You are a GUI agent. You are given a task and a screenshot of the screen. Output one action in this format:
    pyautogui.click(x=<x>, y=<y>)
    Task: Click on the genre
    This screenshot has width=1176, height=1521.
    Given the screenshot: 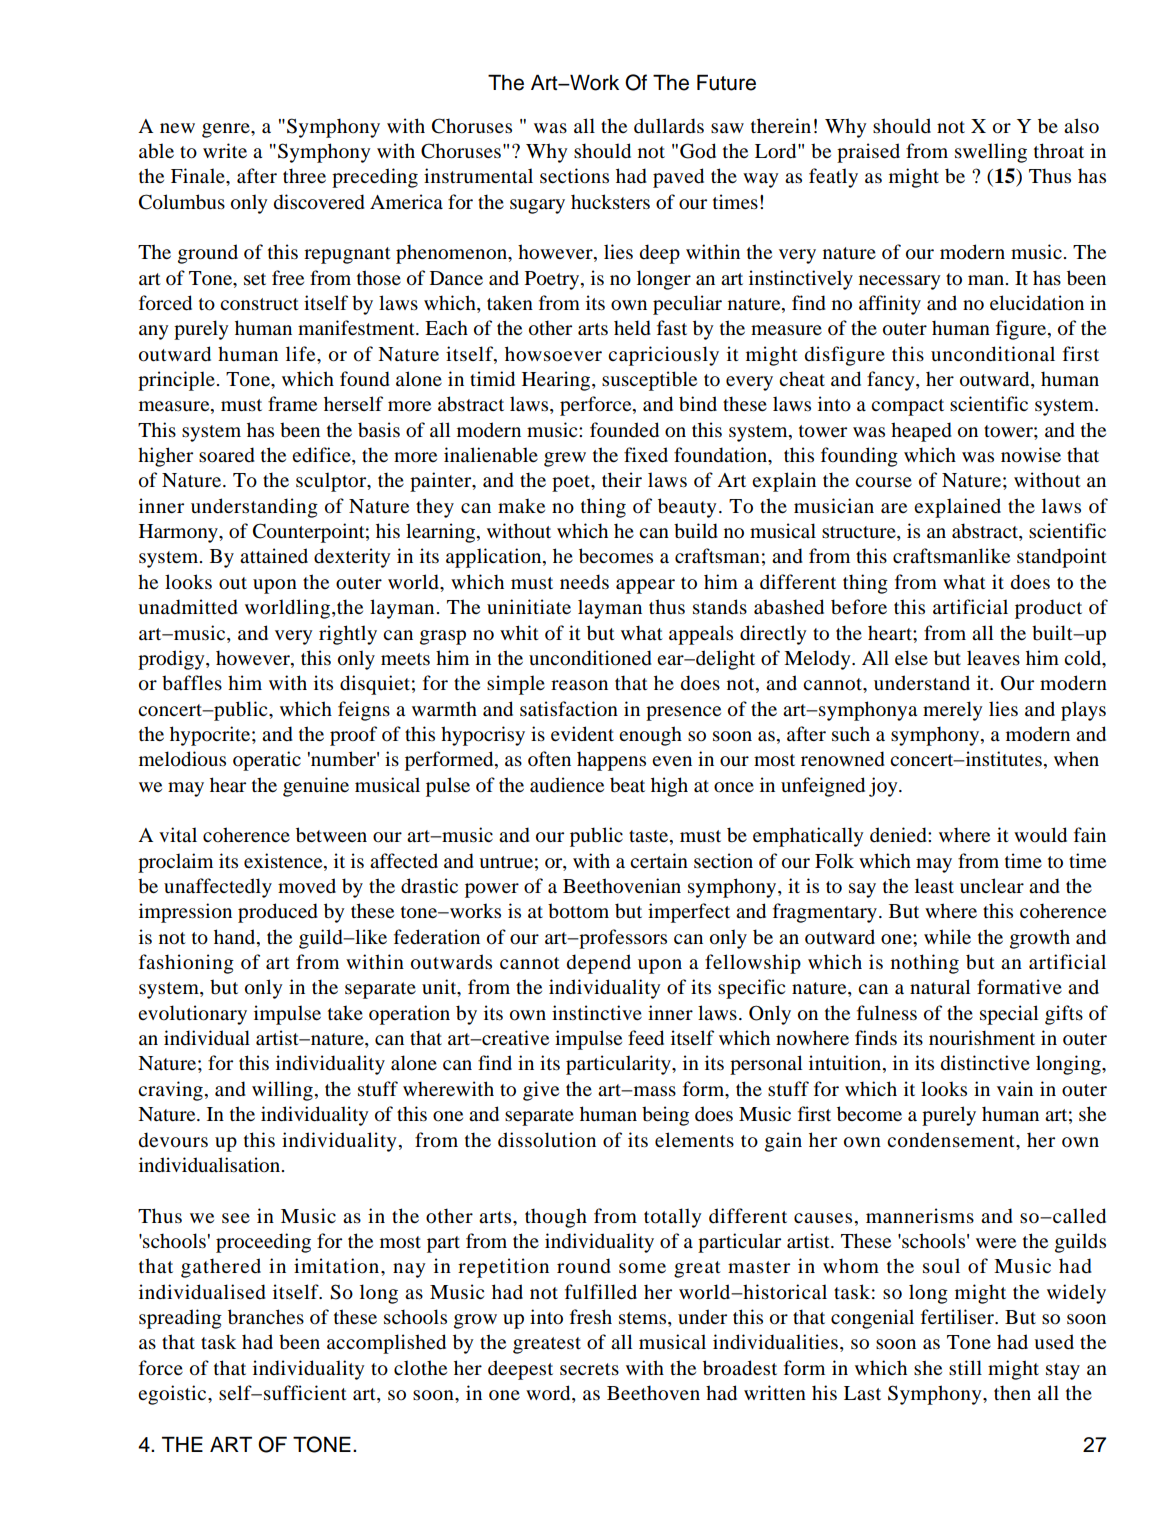 What is the action you would take?
    pyautogui.click(x=227, y=130)
